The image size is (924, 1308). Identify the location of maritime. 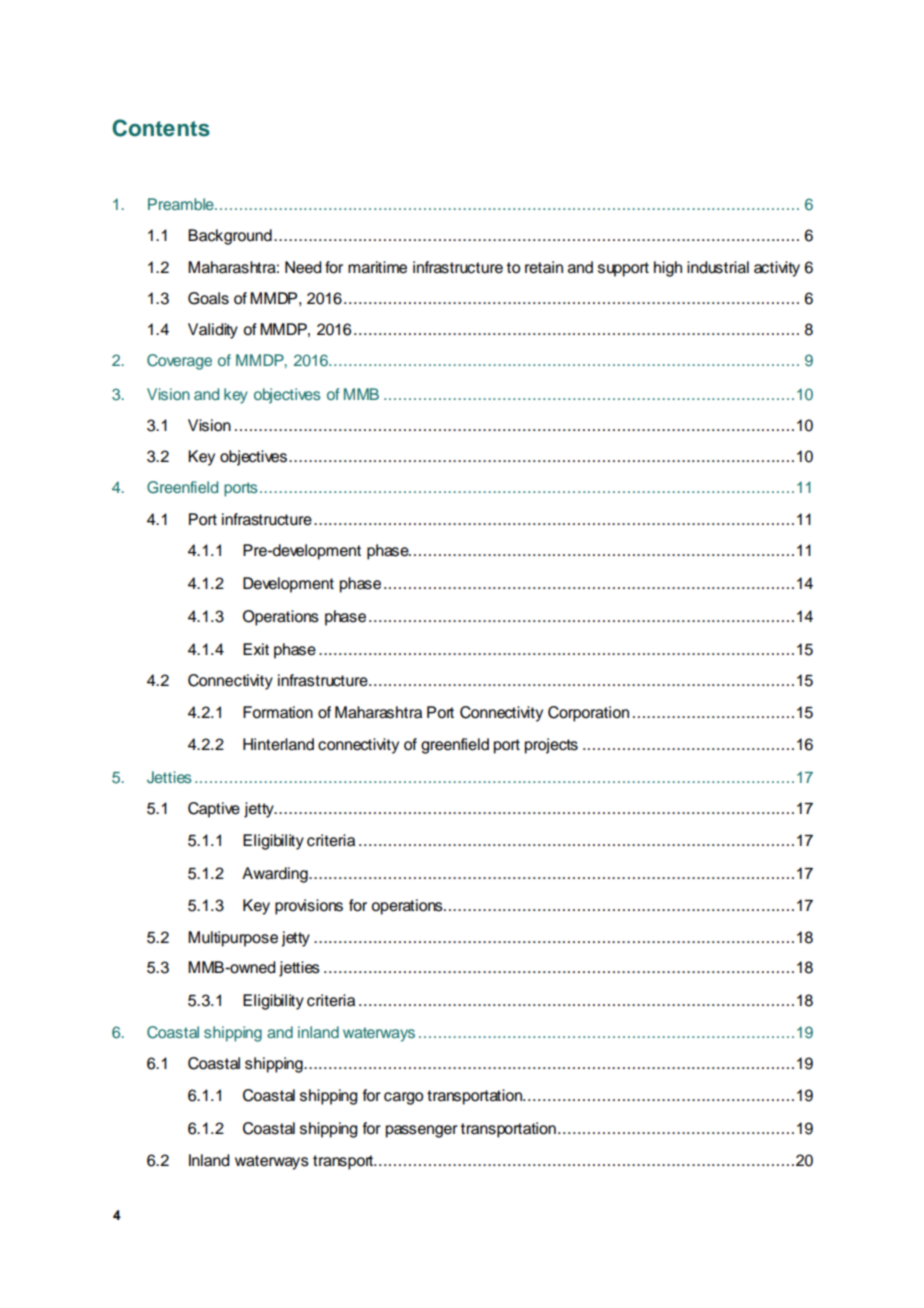
(377, 267).
